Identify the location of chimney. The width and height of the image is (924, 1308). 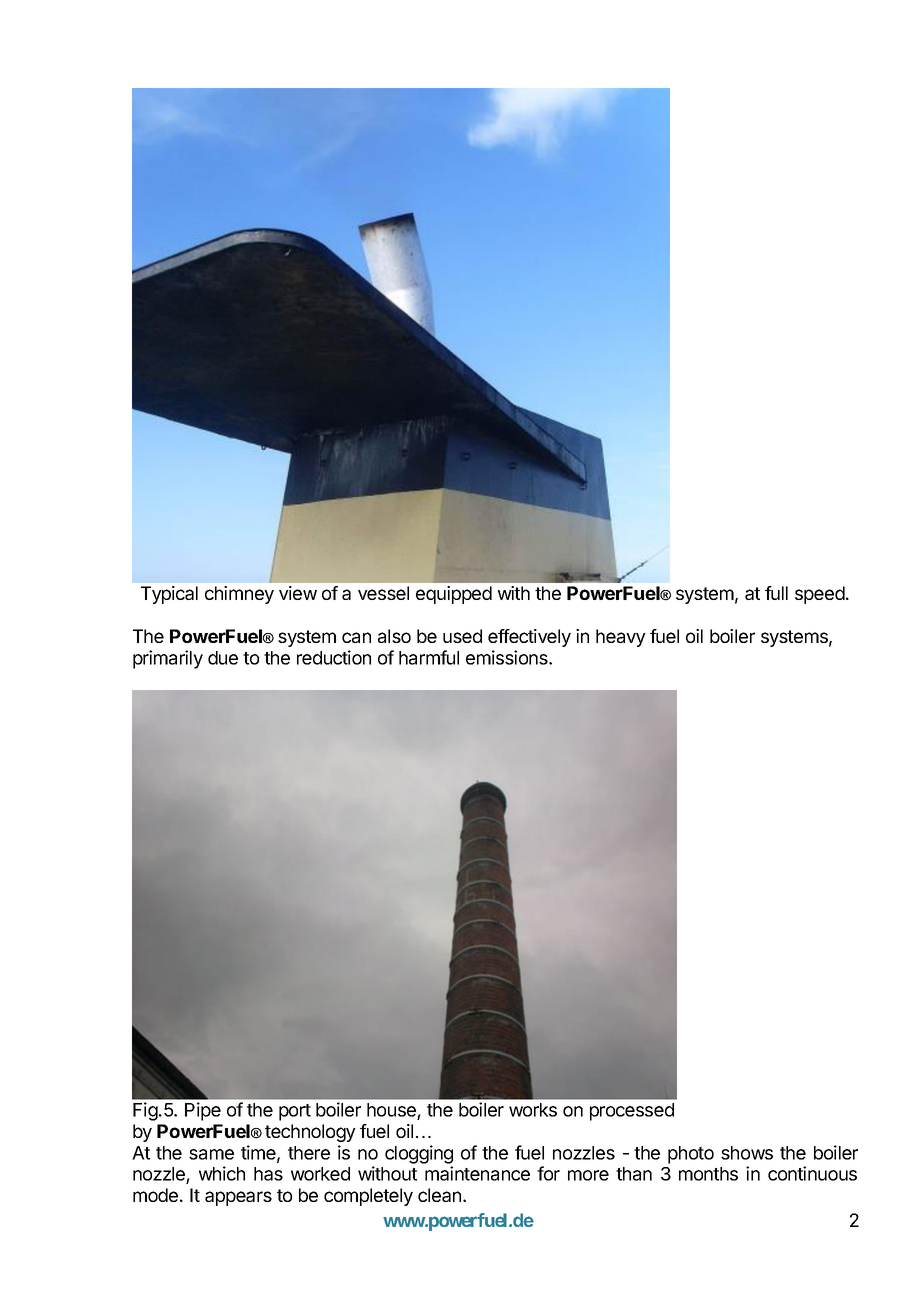
(239, 595).
